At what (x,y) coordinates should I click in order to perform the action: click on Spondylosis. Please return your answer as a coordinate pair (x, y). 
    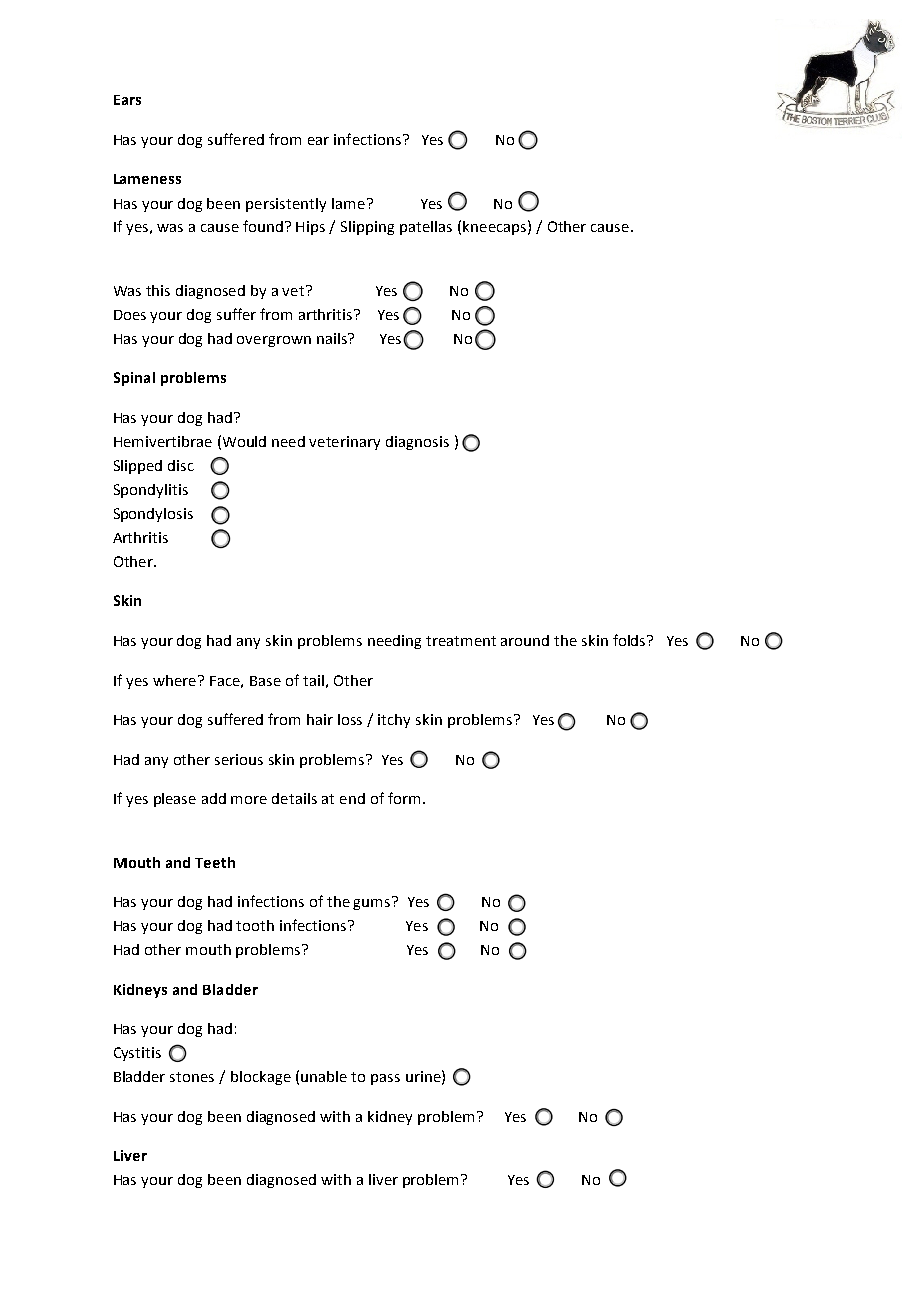
    Looking at the image, I should click on (153, 515).
